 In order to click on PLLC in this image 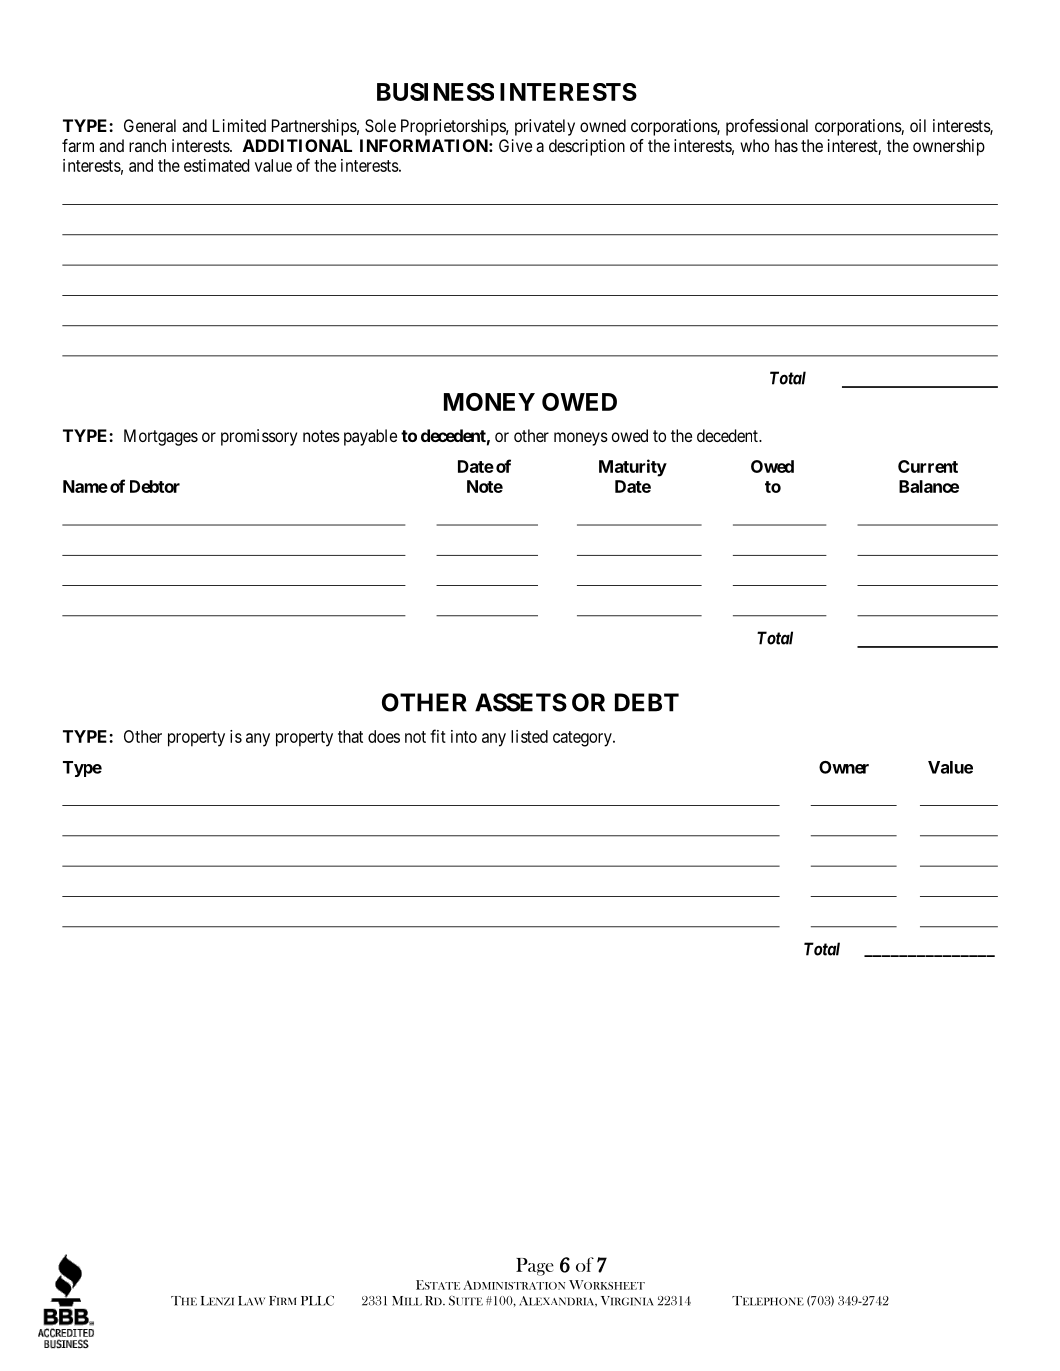, I will do `click(317, 1300)`.
